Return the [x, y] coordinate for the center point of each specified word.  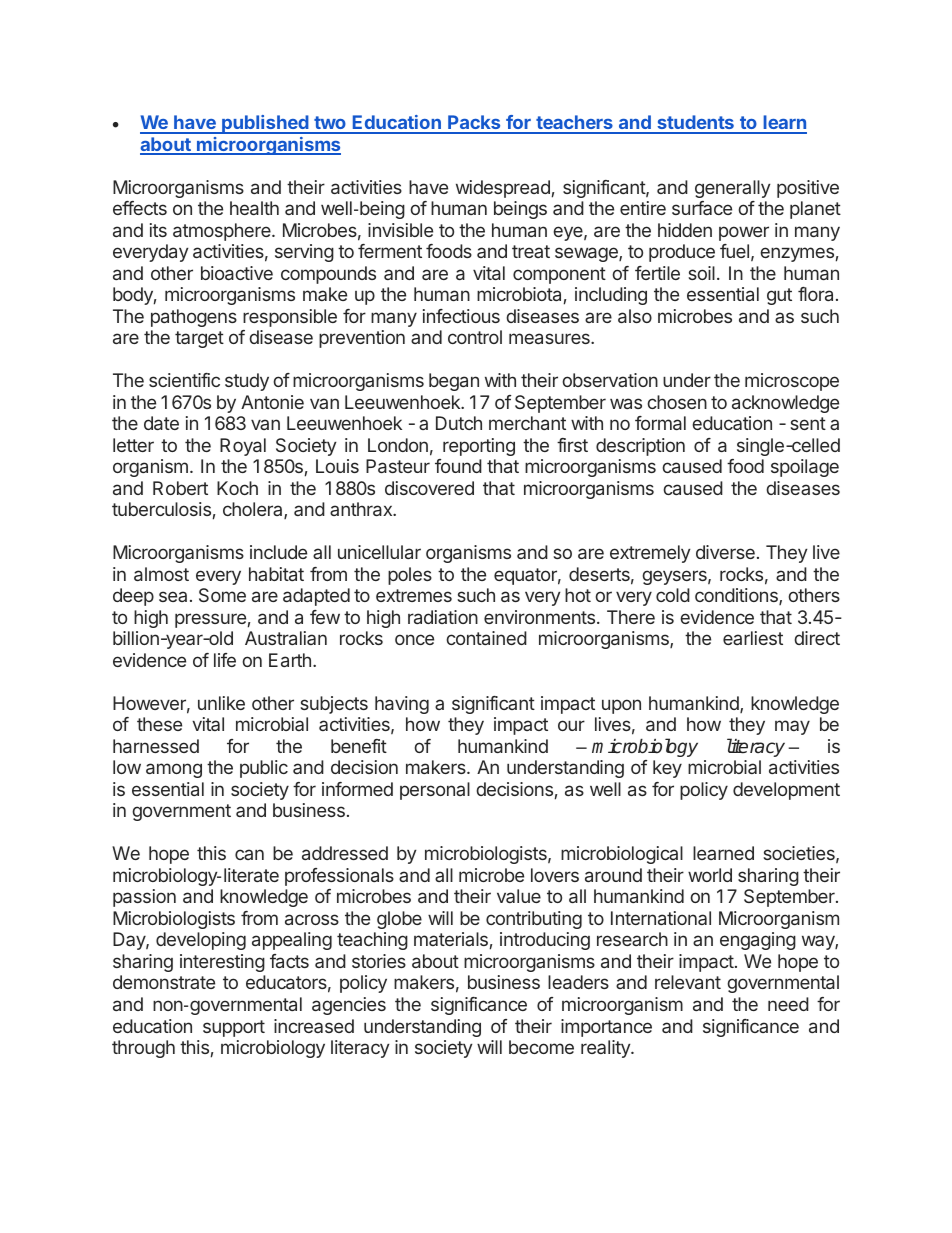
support [234, 1028]
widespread [503, 189]
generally [733, 189]
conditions [737, 596]
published [265, 124]
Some [222, 595]
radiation [443, 617]
